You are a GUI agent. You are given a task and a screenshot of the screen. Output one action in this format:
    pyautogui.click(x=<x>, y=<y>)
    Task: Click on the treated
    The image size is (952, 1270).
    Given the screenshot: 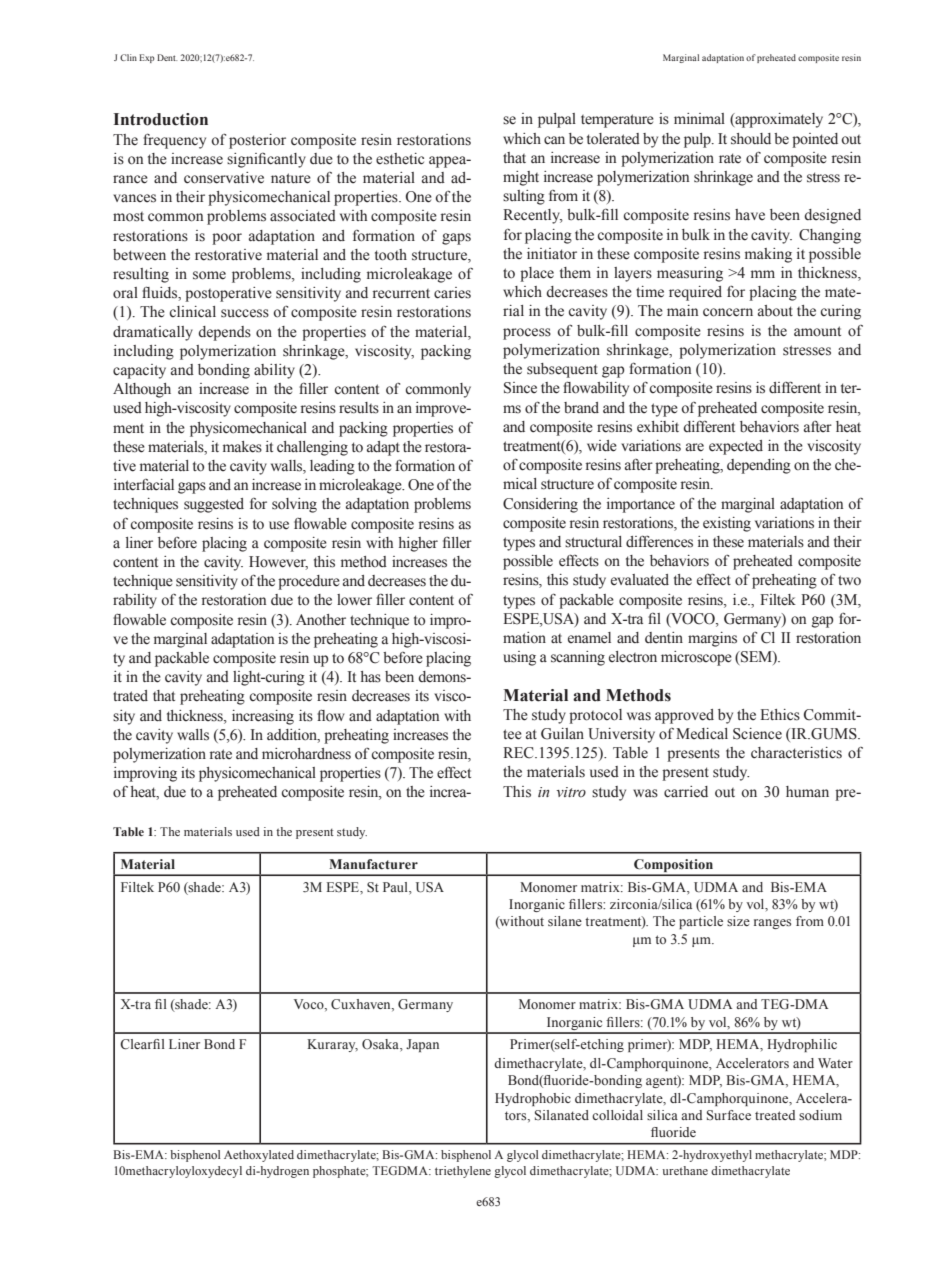 What is the action you would take?
    pyautogui.click(x=775, y=1115)
